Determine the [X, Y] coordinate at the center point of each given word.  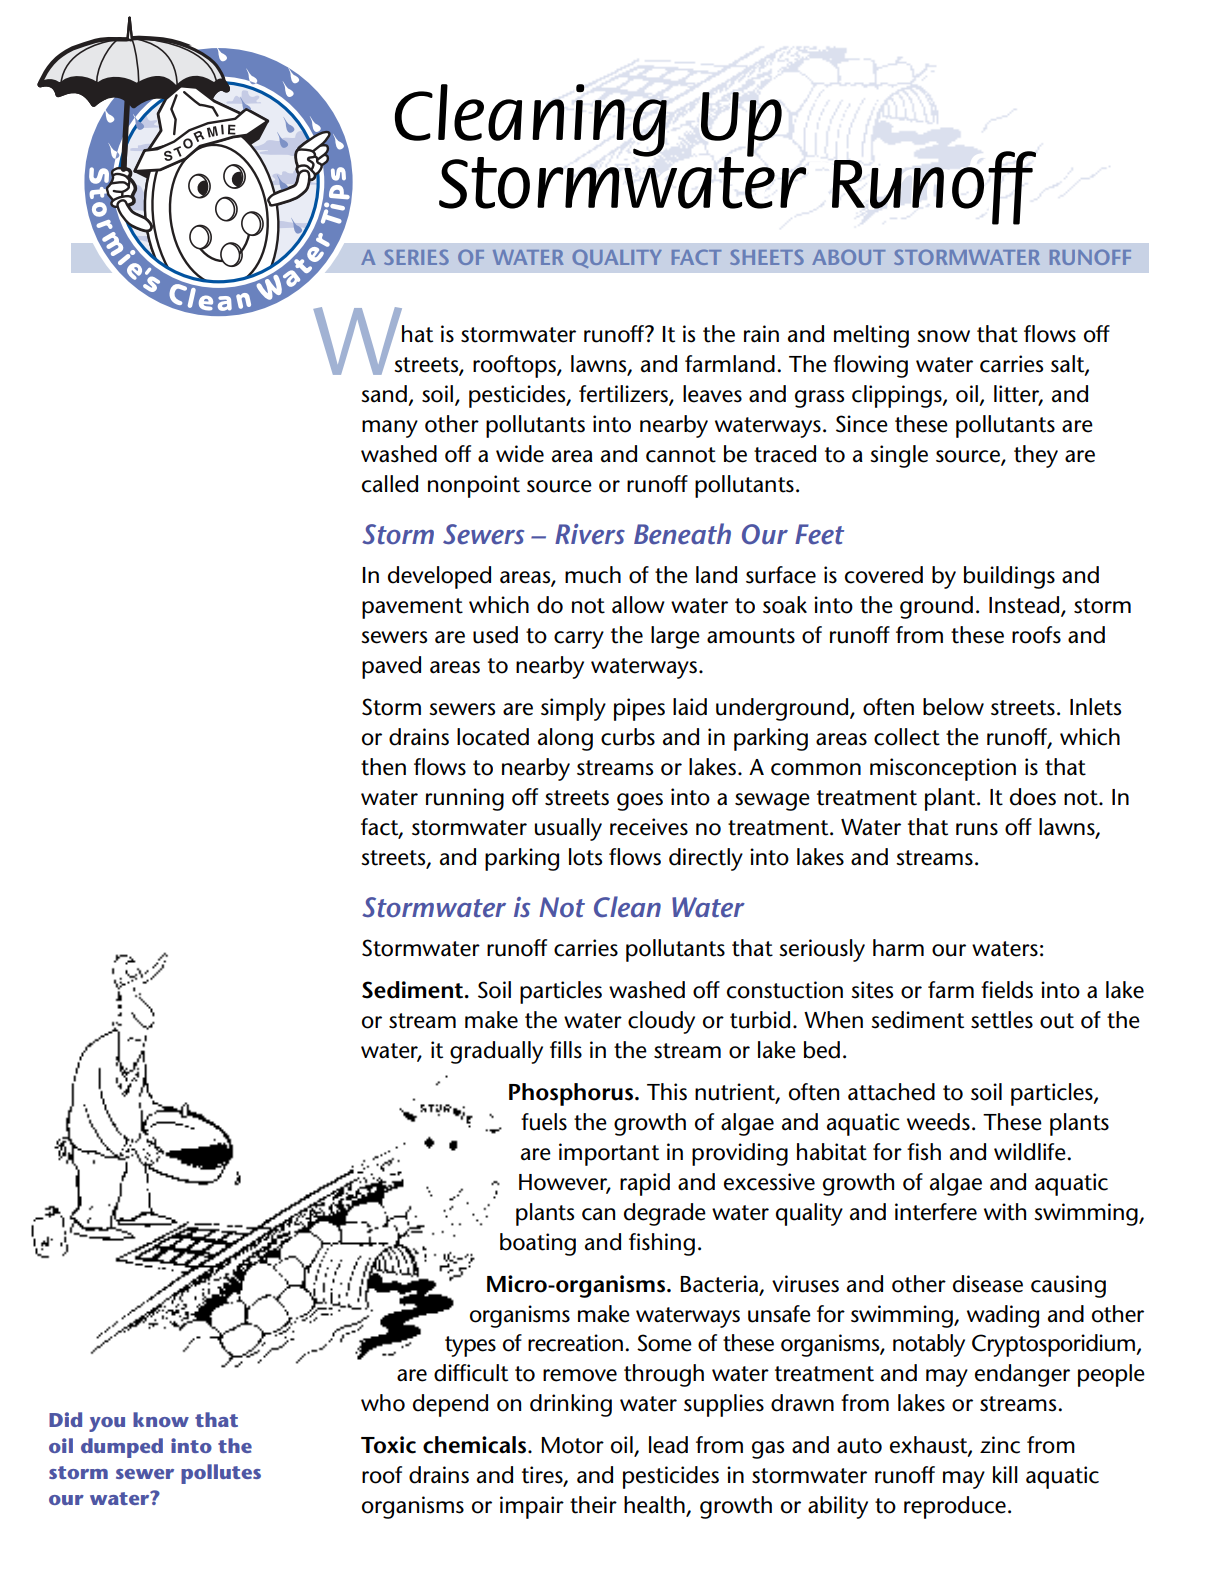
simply [573, 709]
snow [943, 336]
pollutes [221, 1474]
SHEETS [767, 257]
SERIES [416, 257]
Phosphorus [572, 1094]
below [953, 707]
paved [391, 667]
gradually [496, 1052]
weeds [938, 1122]
